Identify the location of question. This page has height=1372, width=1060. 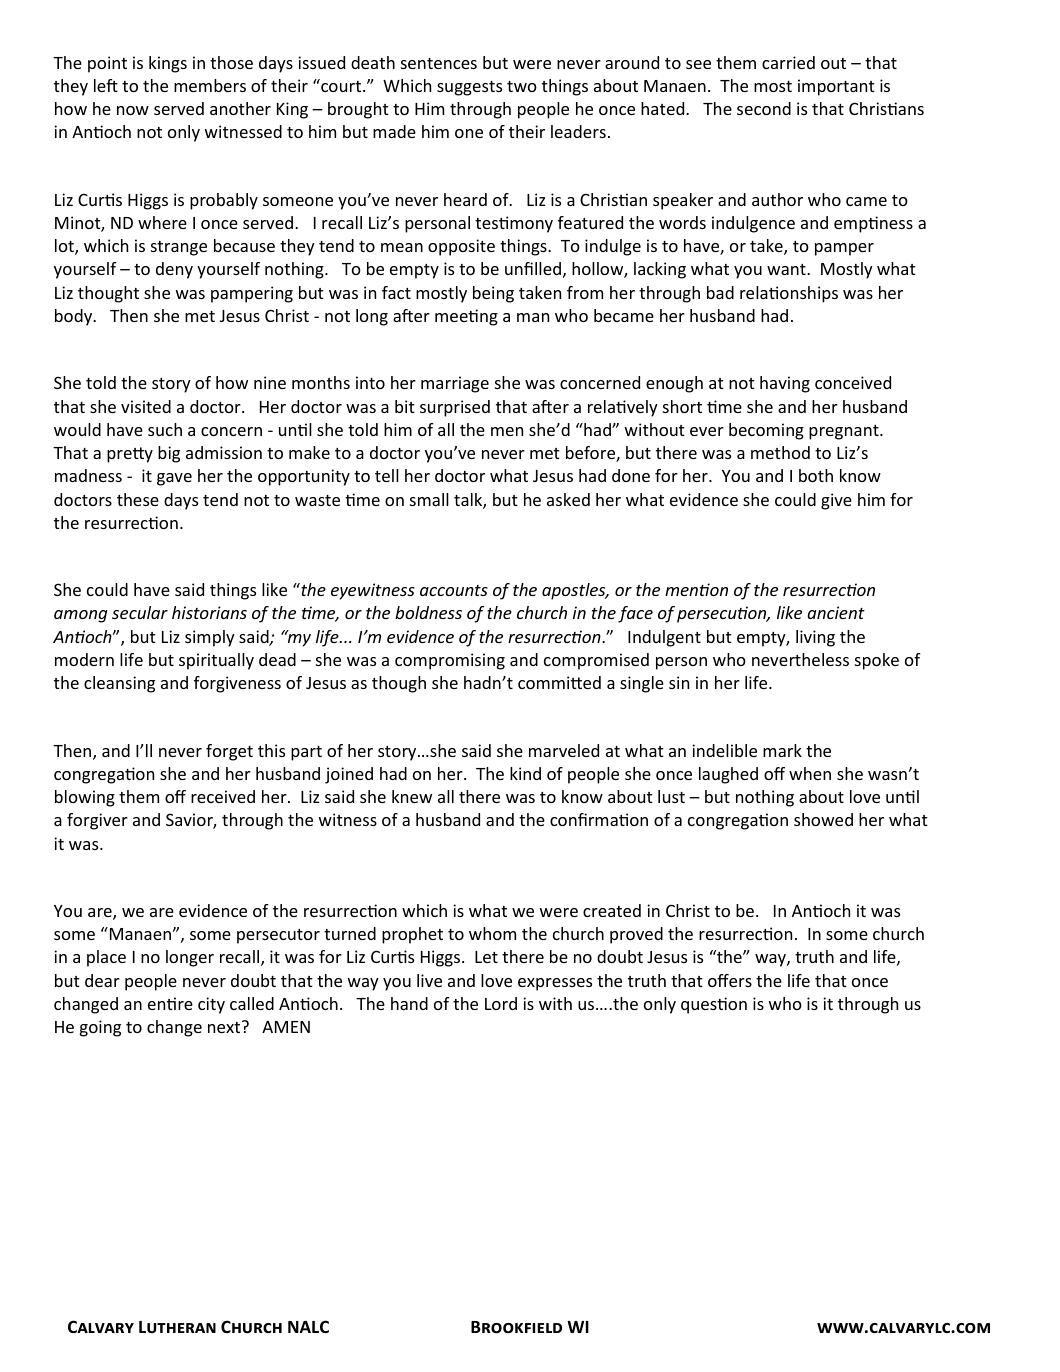
(714, 1005).
